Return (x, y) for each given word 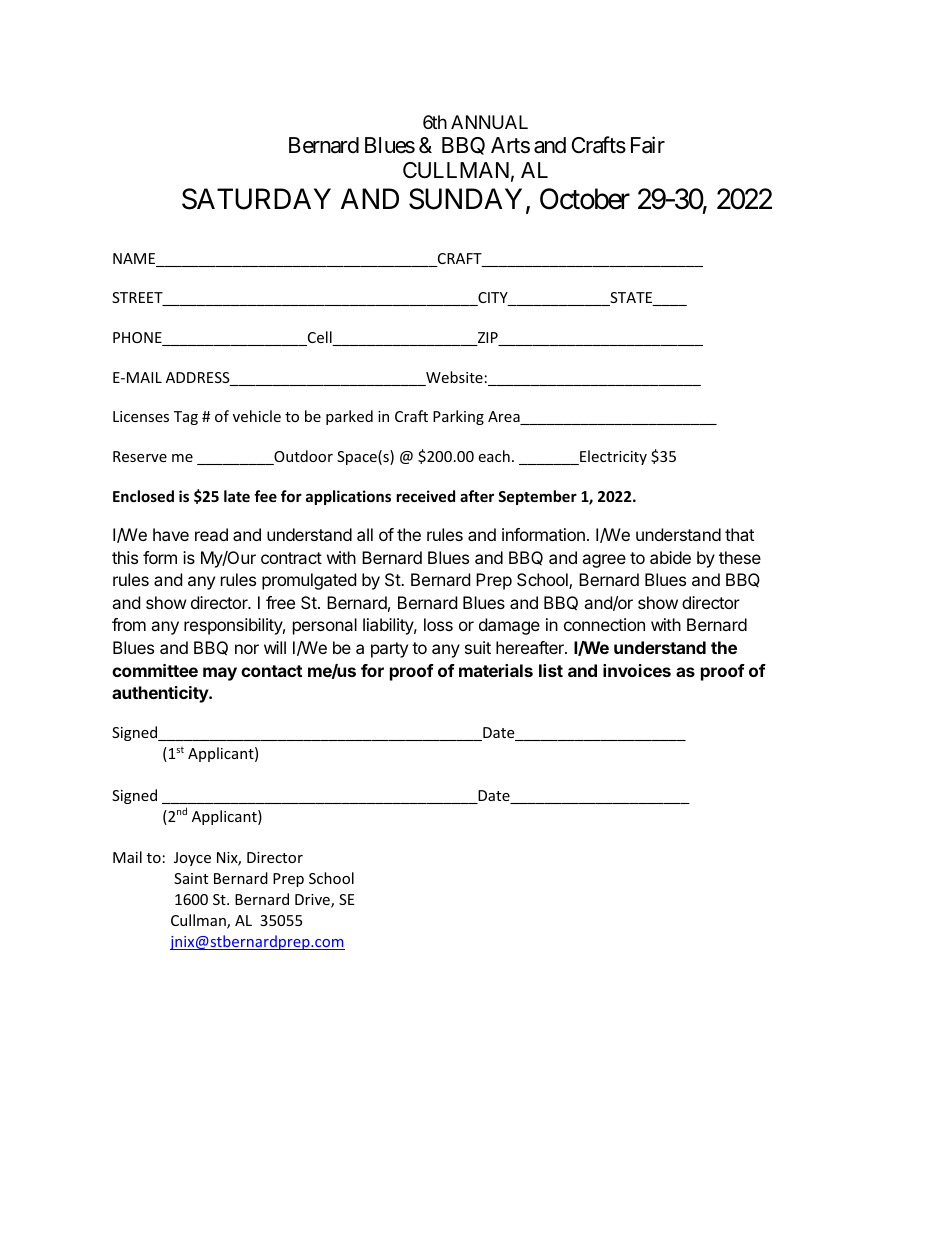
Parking (458, 417)
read (211, 534)
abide (670, 557)
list (551, 670)
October (585, 199)
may (220, 674)
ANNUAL (489, 122)
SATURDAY (256, 199)
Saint (191, 878)
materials (496, 670)
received (426, 496)
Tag (186, 418)
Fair (648, 145)
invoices (637, 670)
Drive (313, 901)
